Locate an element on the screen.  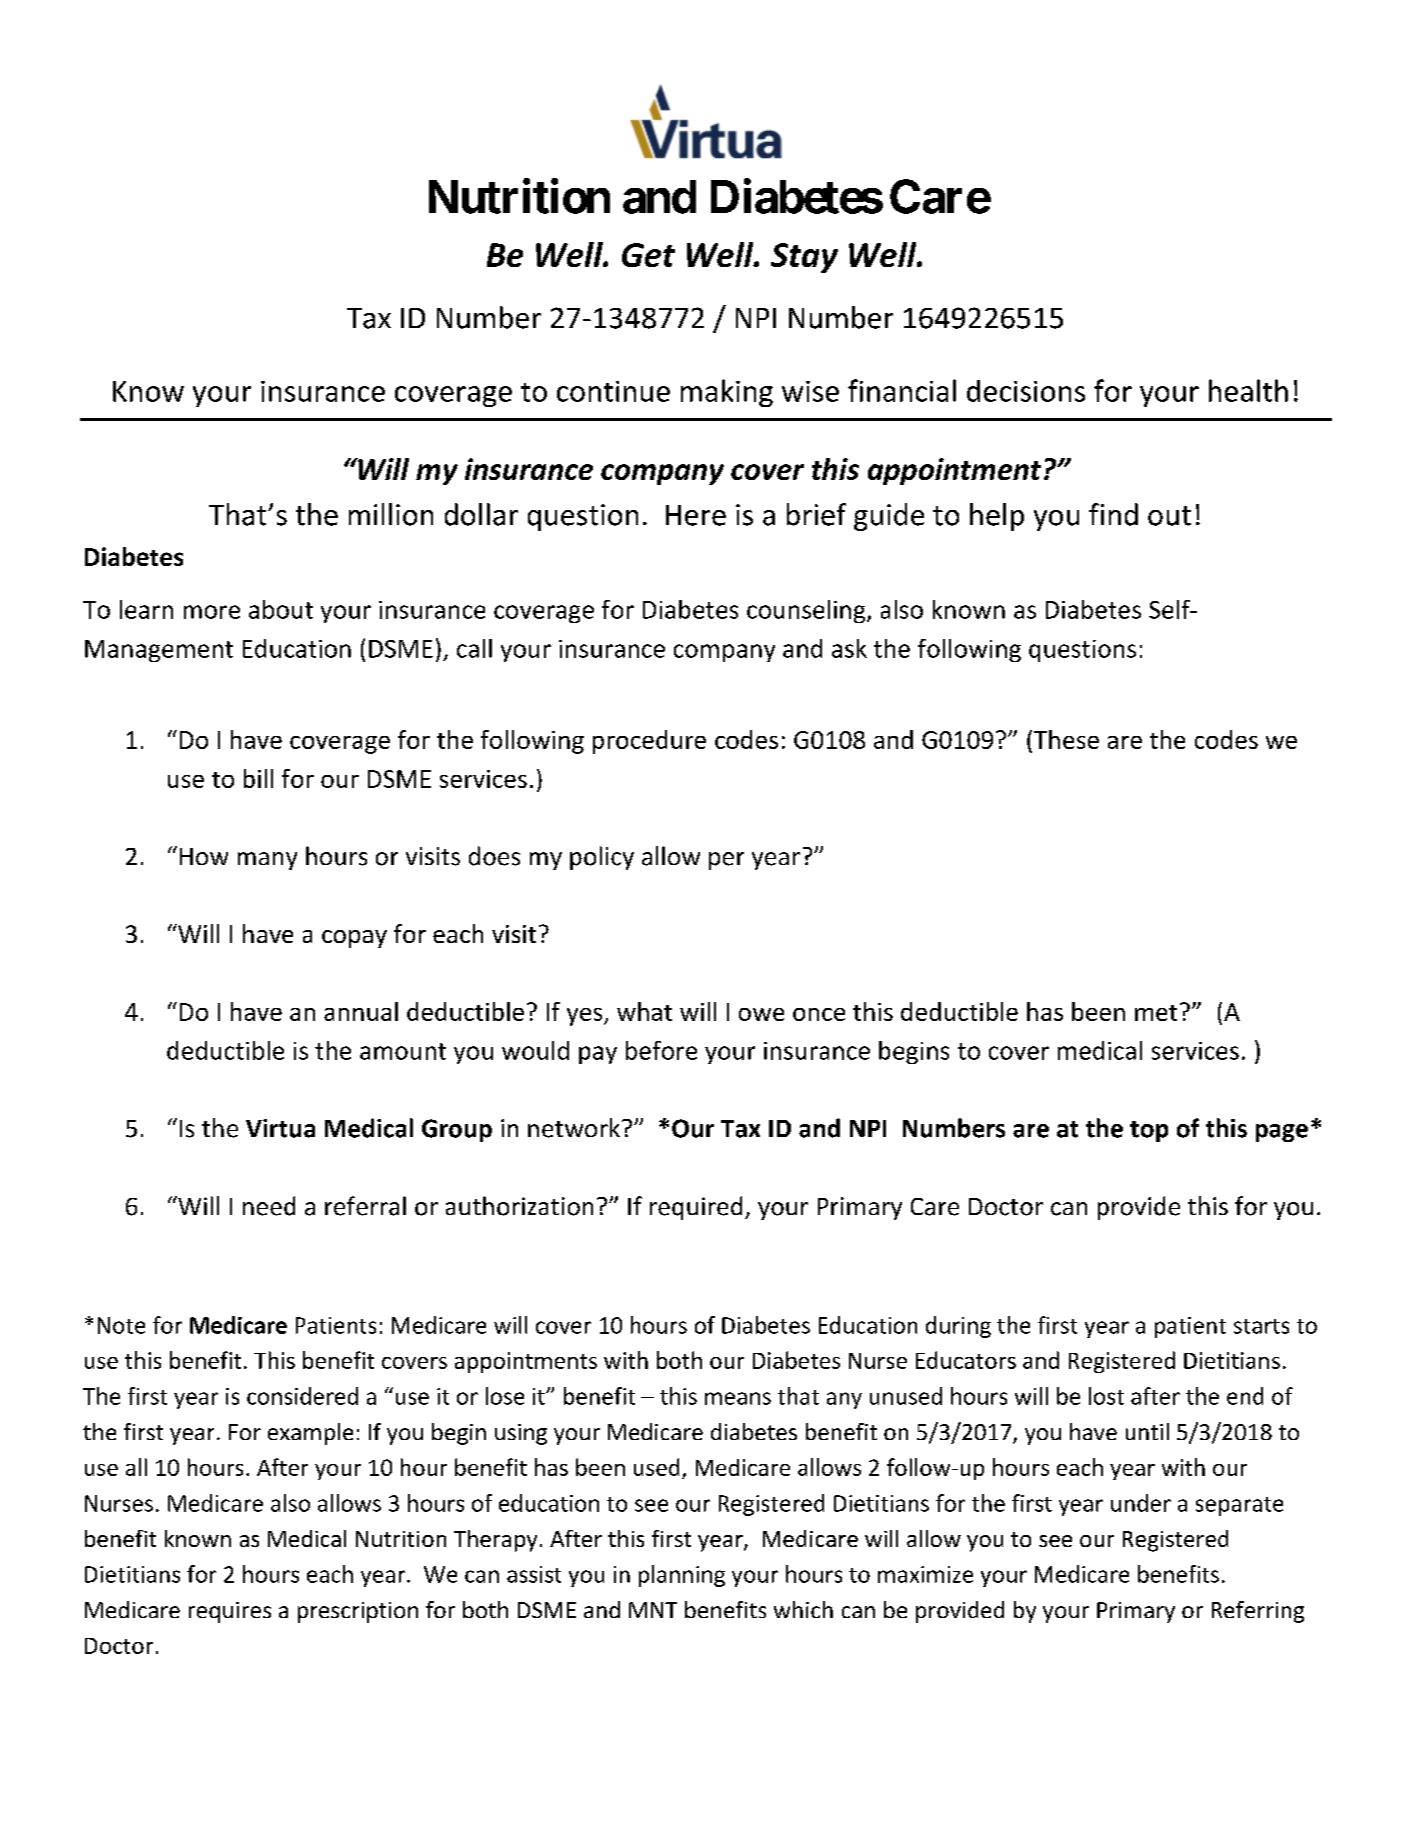
Get is located at coordinates (648, 255).
